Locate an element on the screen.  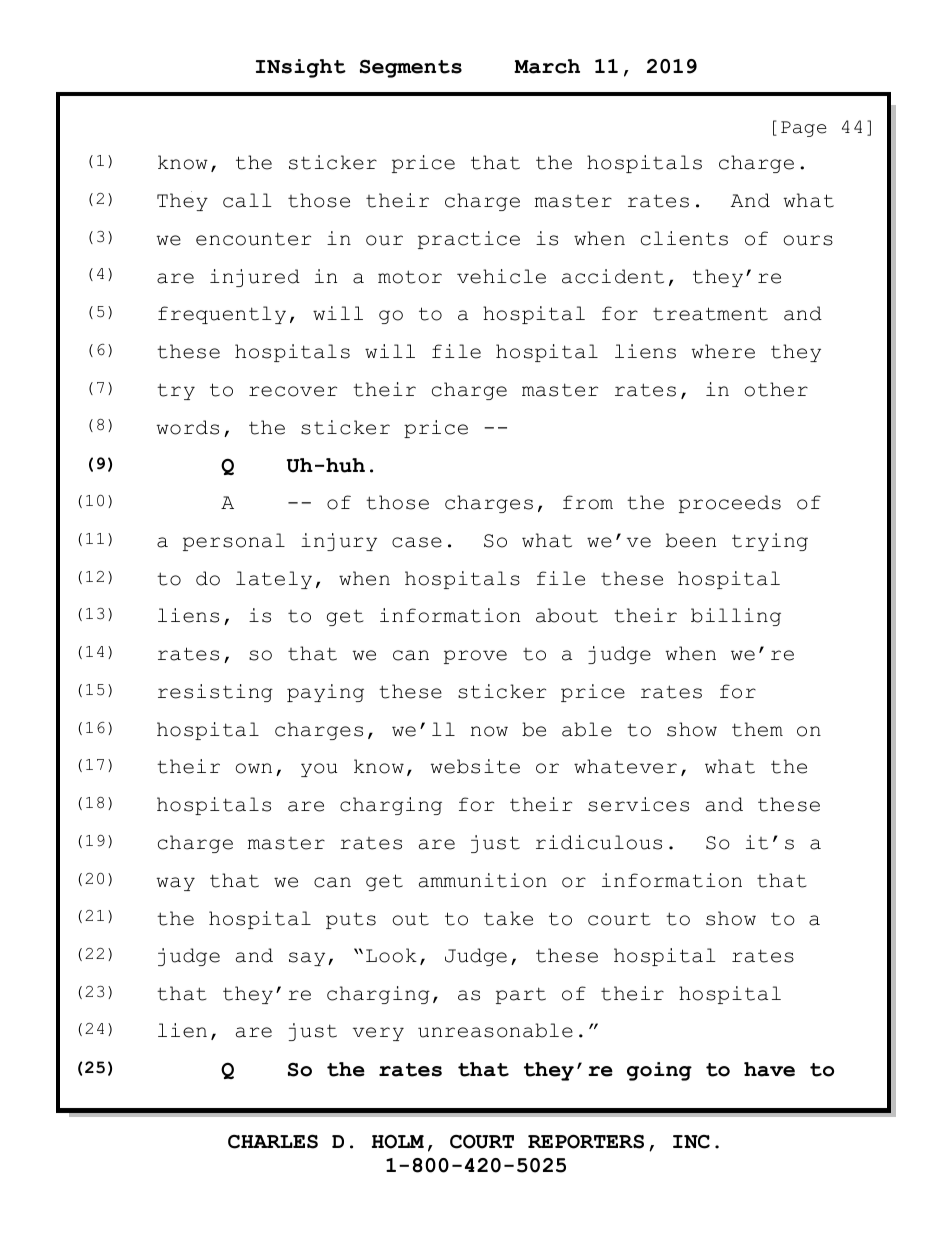
prove is located at coordinates (475, 657).
